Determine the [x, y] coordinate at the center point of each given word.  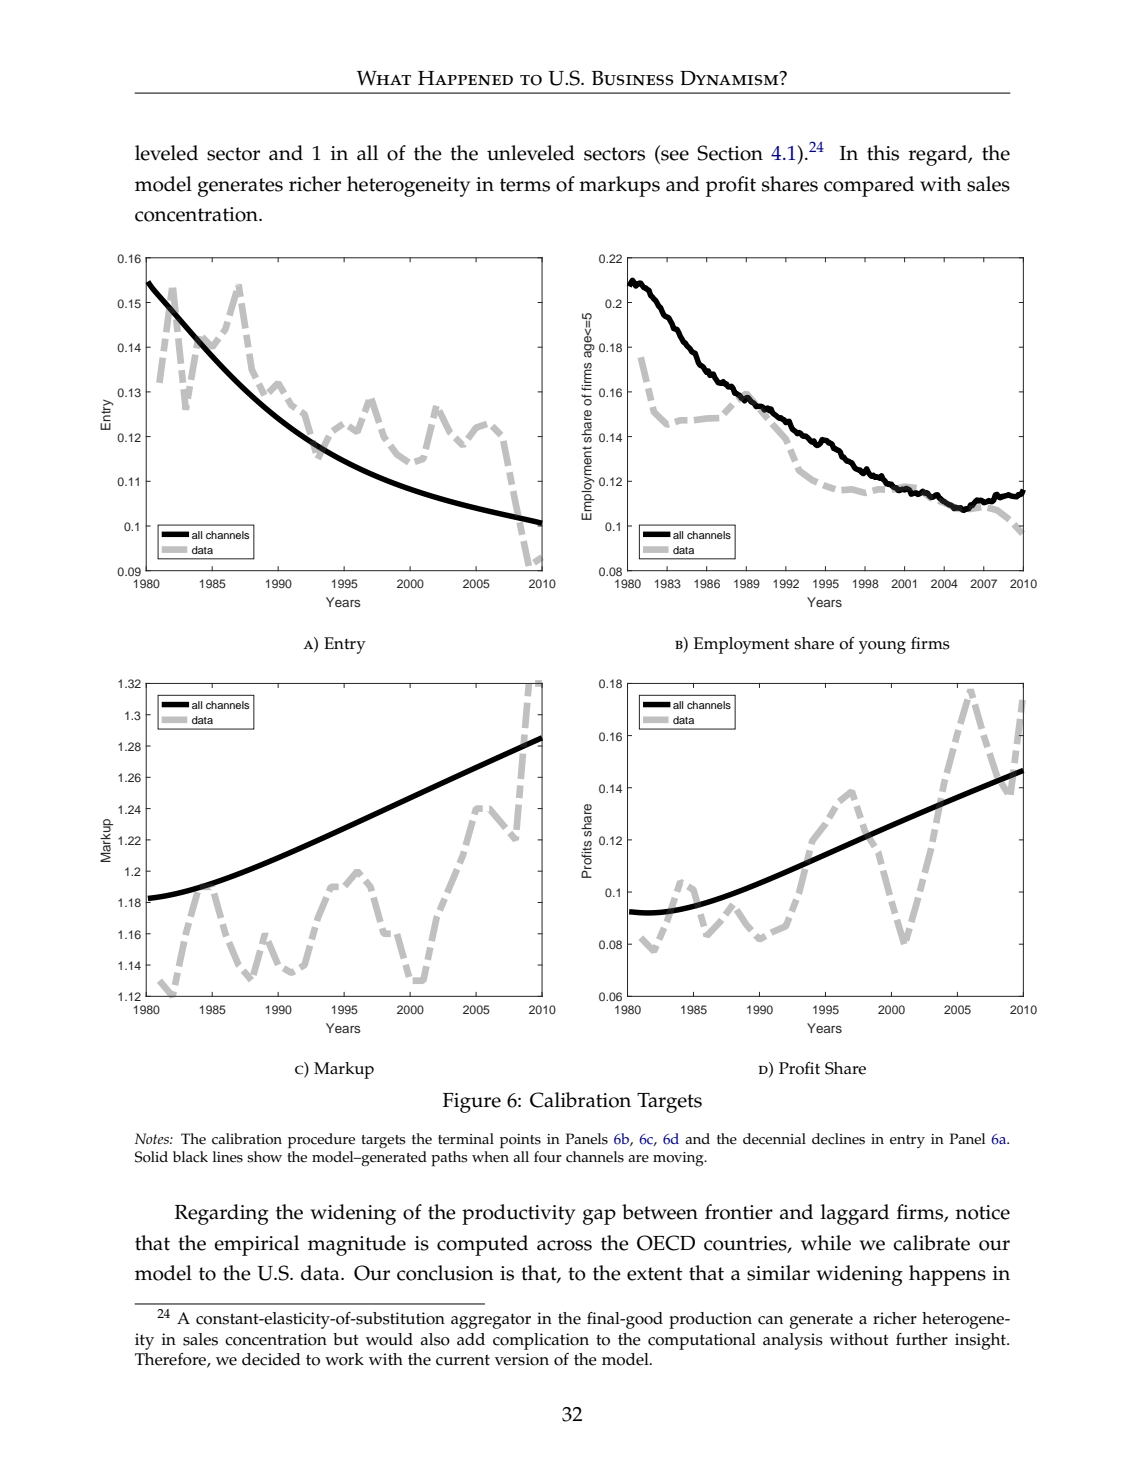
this [883, 153]
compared [869, 186]
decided [271, 1359]
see [674, 156]
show [264, 1157]
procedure [321, 1140]
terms [525, 185]
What [384, 78]
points [520, 1141]
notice [983, 1212]
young [882, 647]
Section [730, 153]
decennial [774, 1139]
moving [679, 1159]
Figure [472, 1103]
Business [633, 78]
